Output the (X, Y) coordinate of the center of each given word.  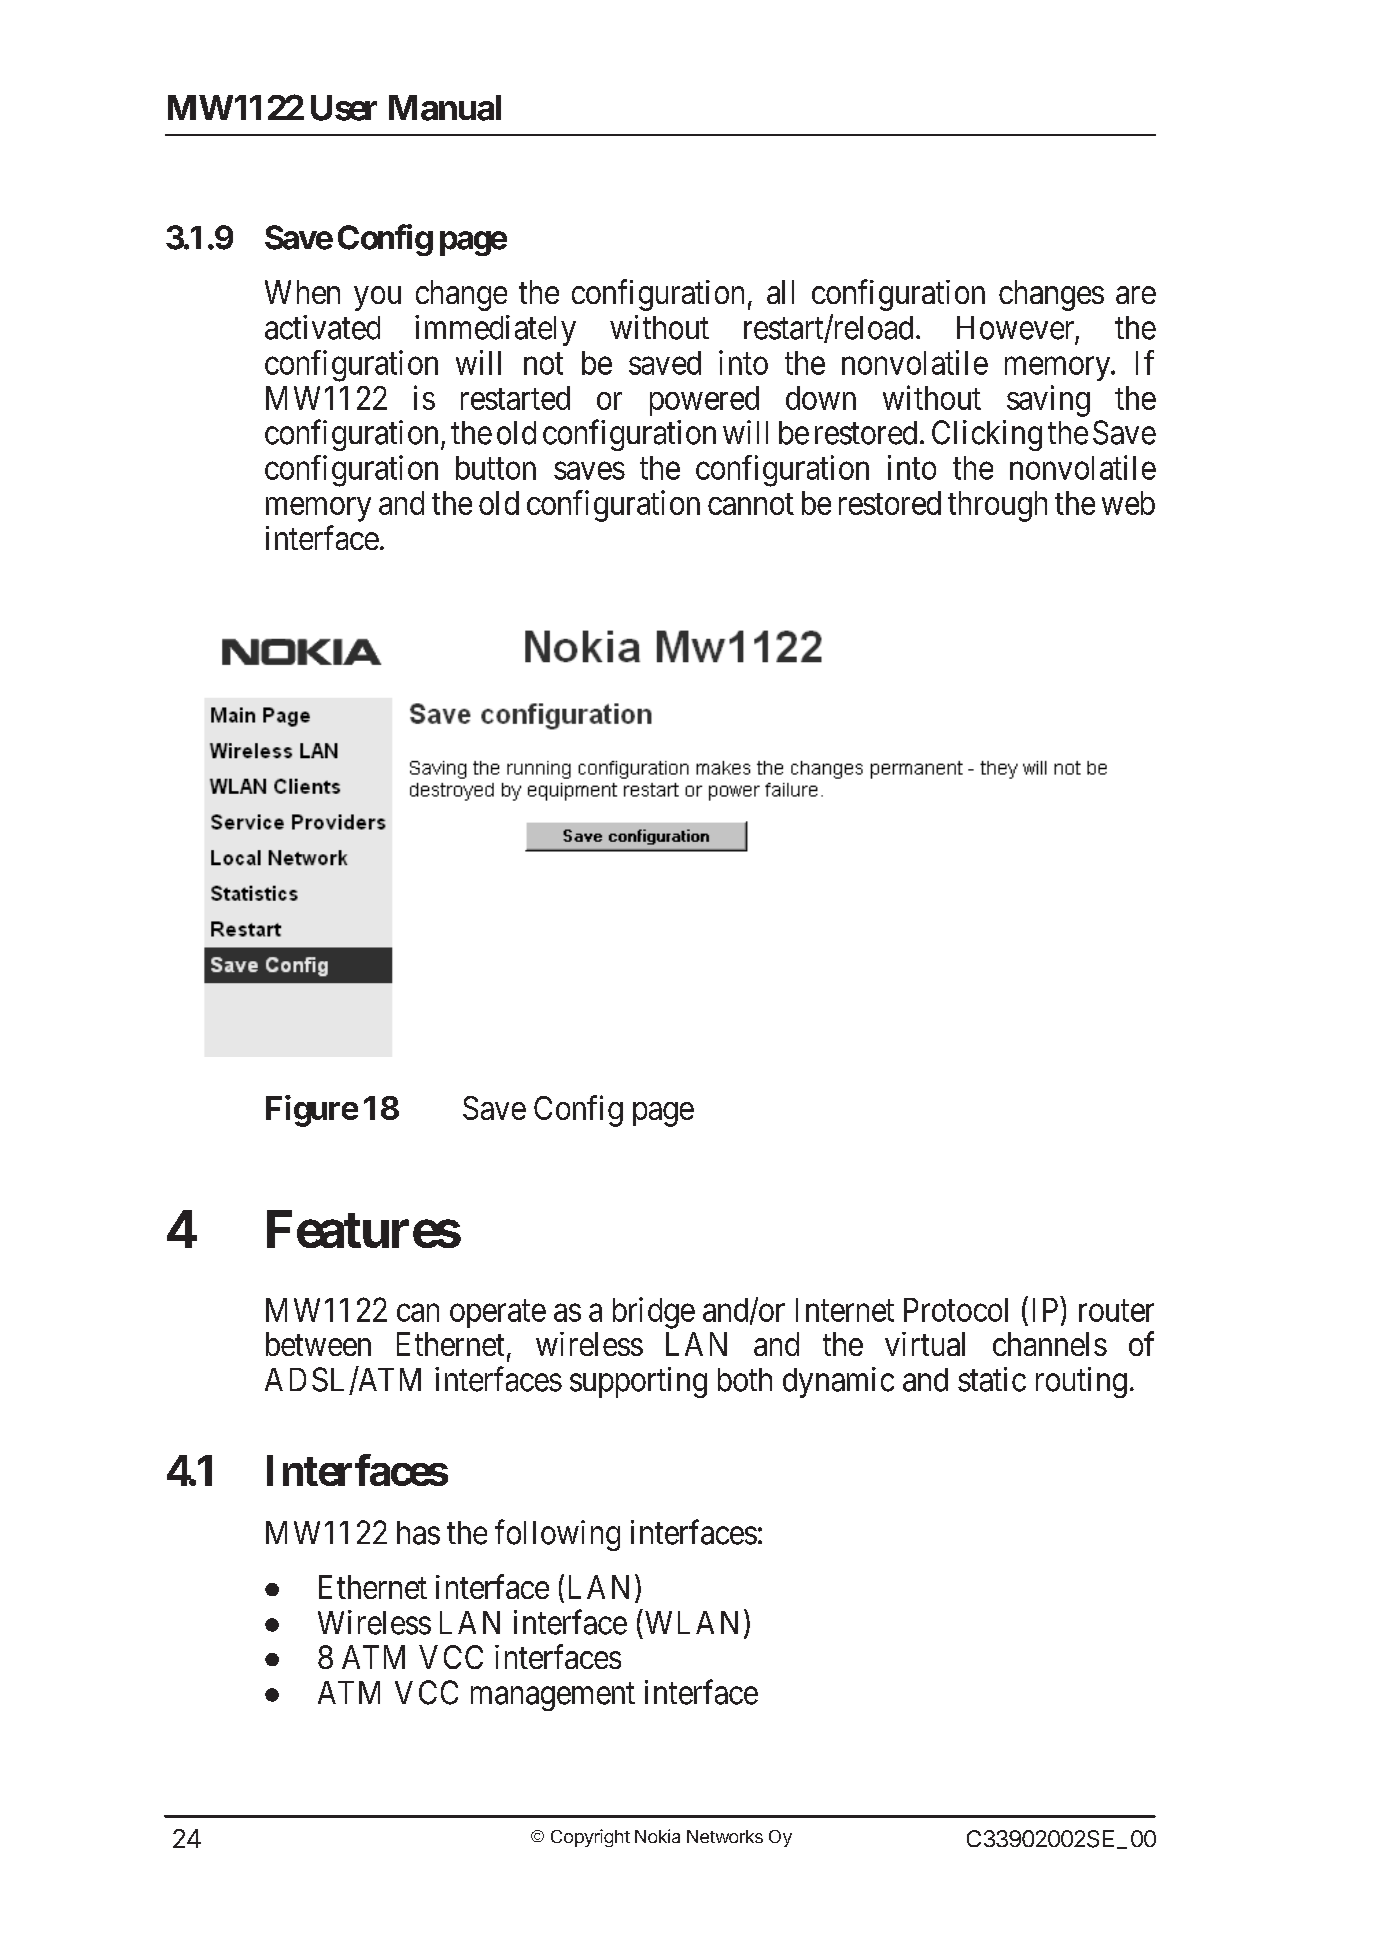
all (780, 292)
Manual (445, 108)
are (1136, 295)
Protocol (956, 1310)
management (553, 1697)
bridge (654, 1313)
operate (498, 1314)
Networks (725, 1836)
